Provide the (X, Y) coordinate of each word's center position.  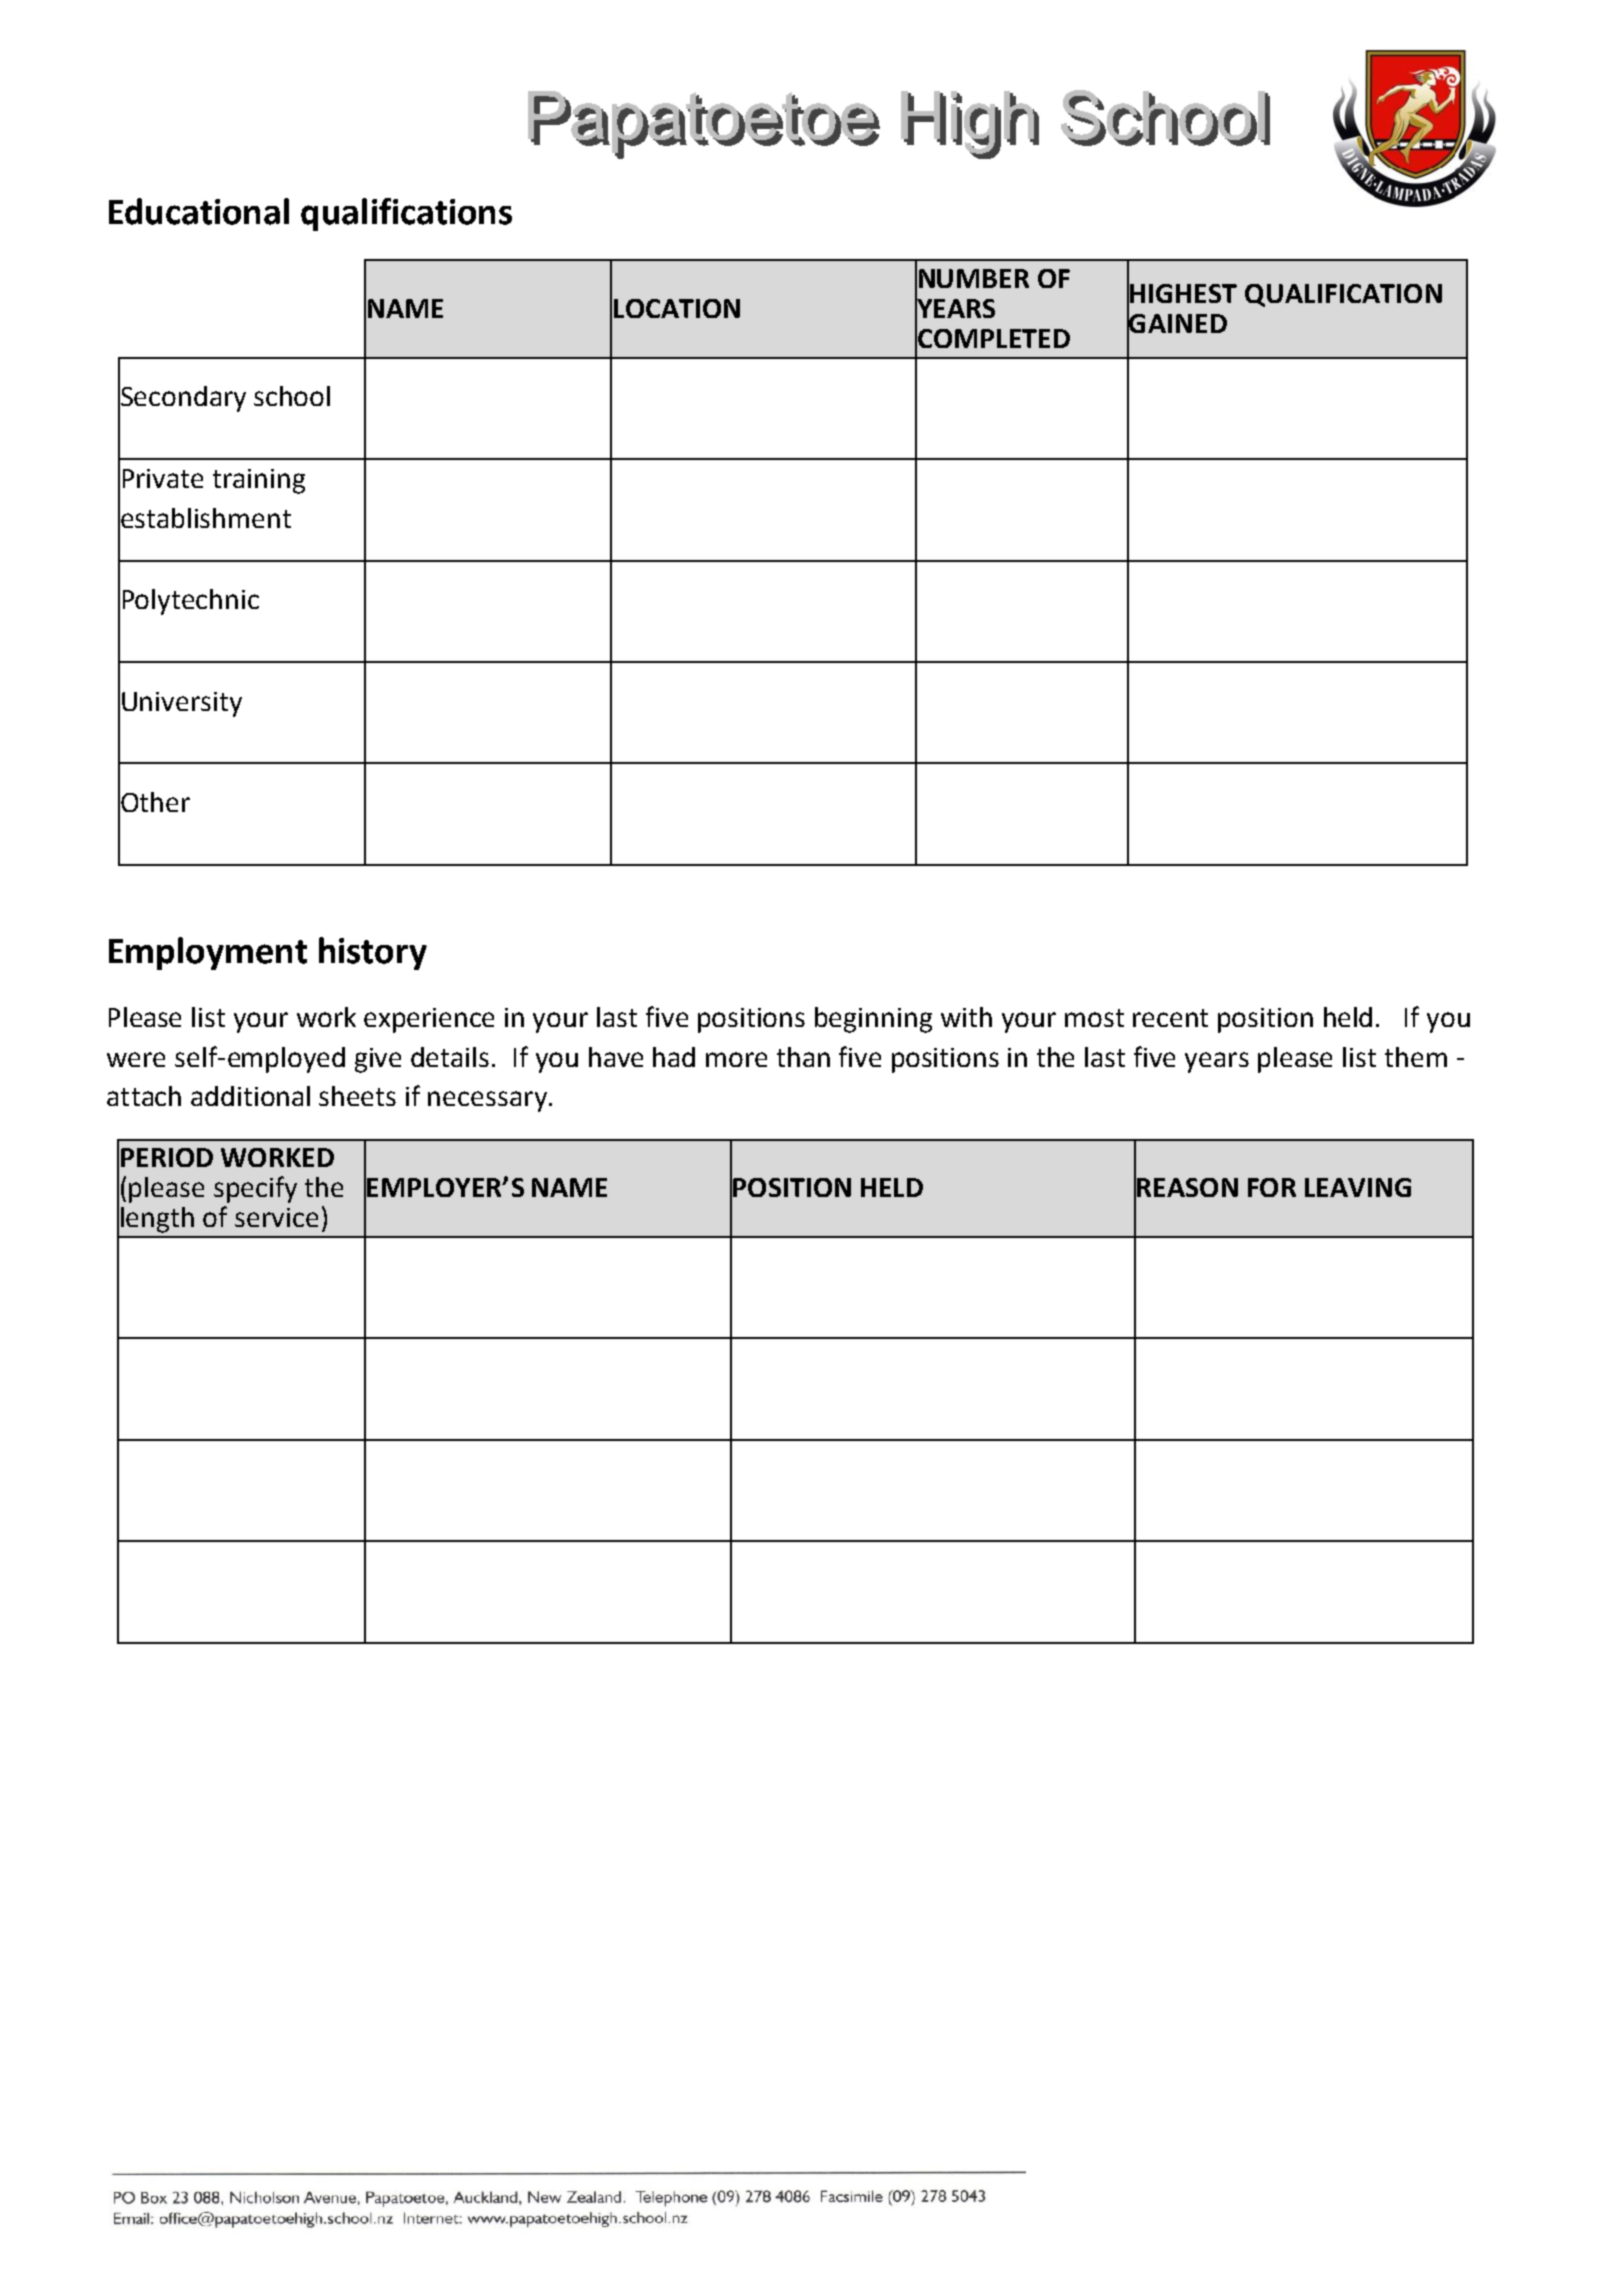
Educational (199, 211)
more (736, 1059)
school (292, 396)
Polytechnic (191, 602)
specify (255, 1189)
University (182, 704)
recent (1170, 1018)
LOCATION (677, 308)
